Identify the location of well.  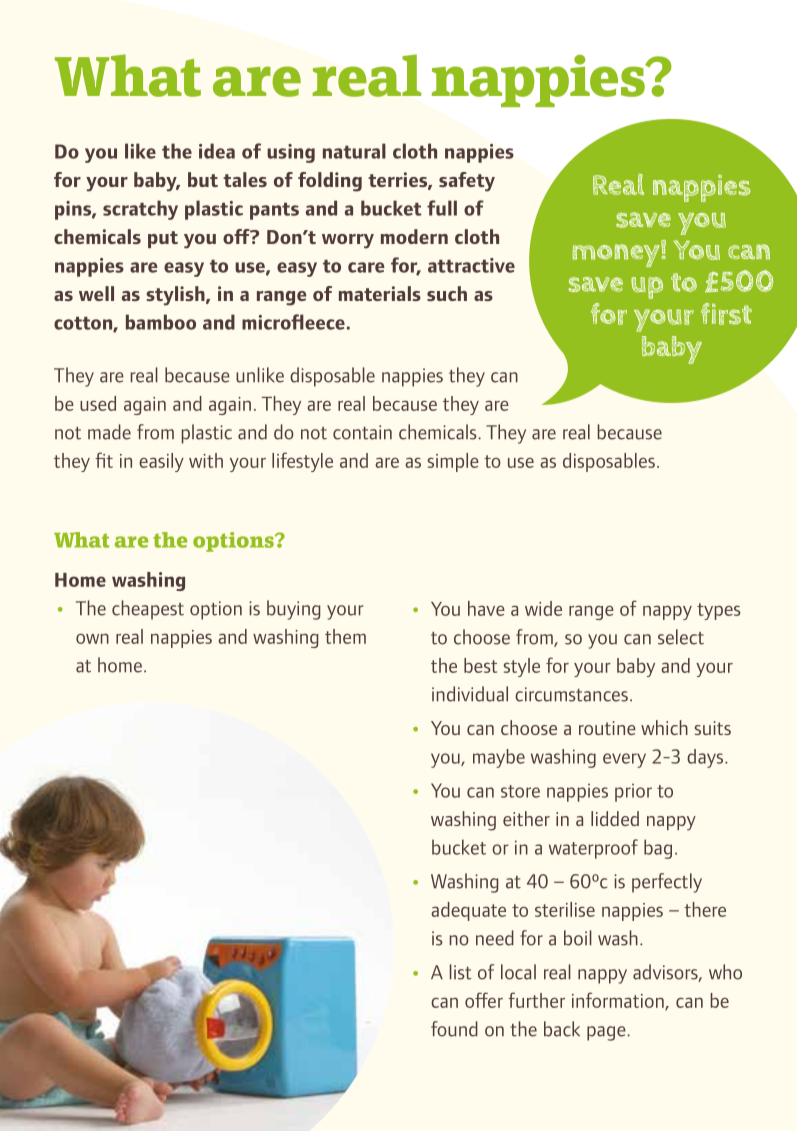
(96, 293).
